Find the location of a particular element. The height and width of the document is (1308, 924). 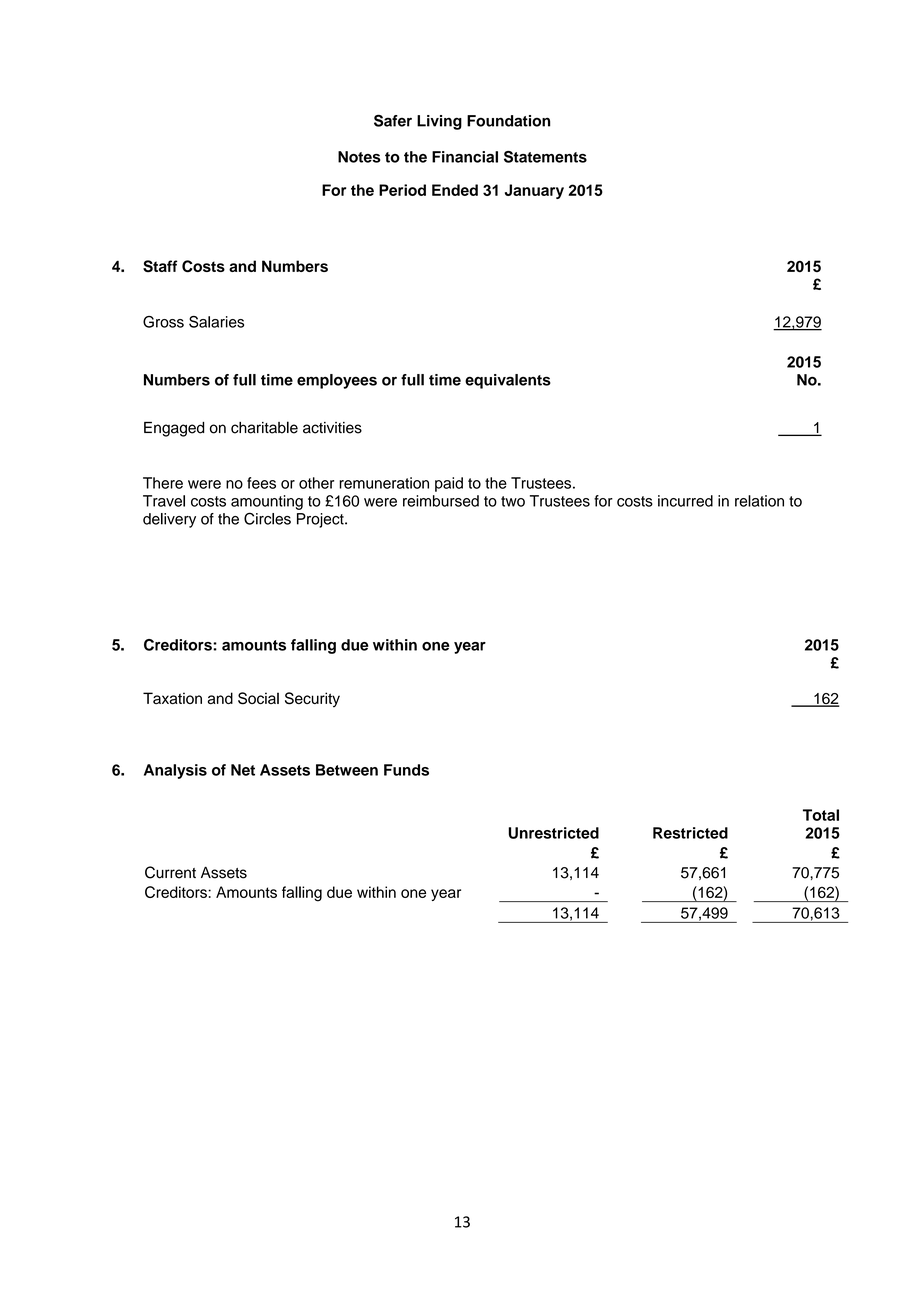

amounting is located at coordinates (267, 502).
